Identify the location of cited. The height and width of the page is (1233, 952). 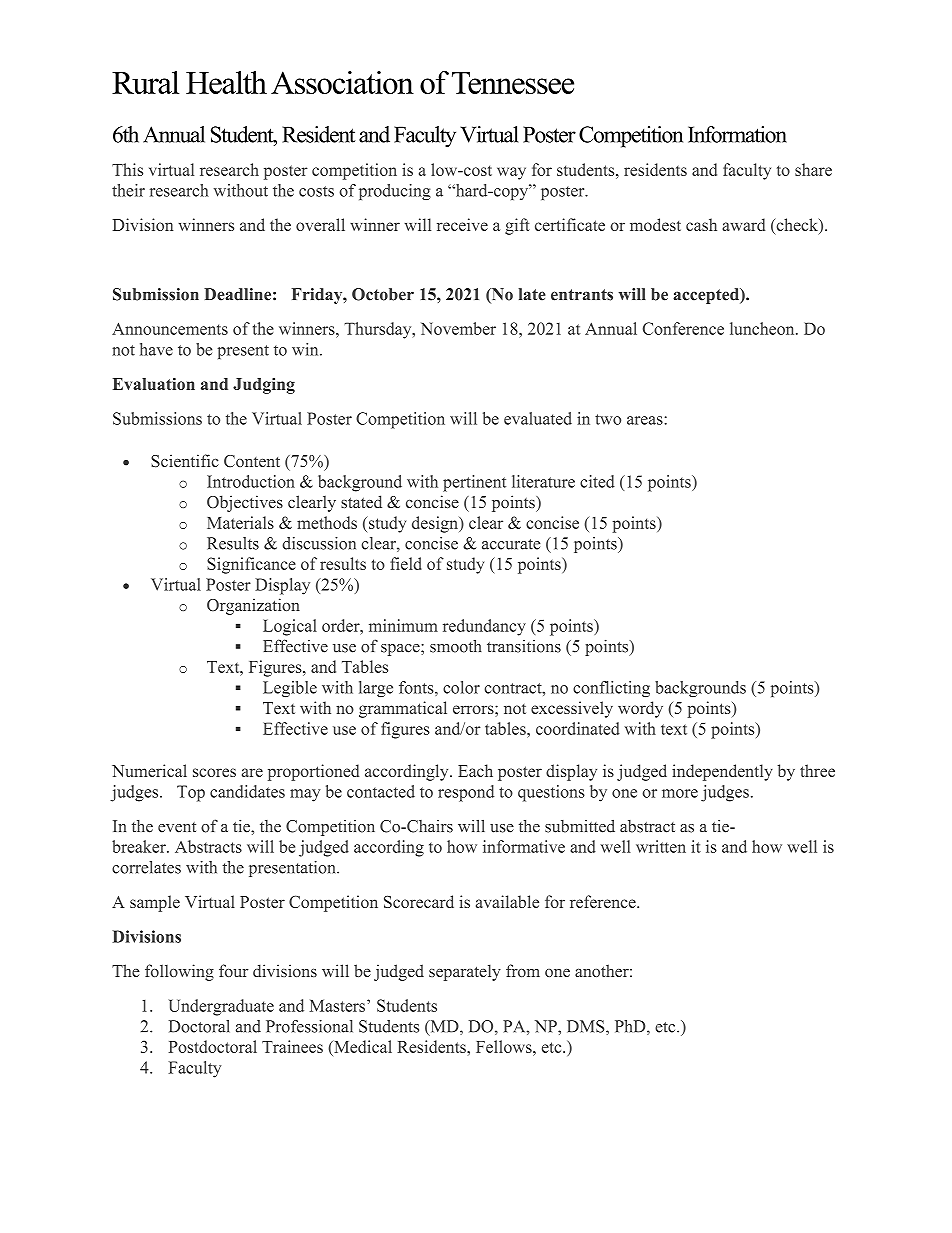
(597, 481).
